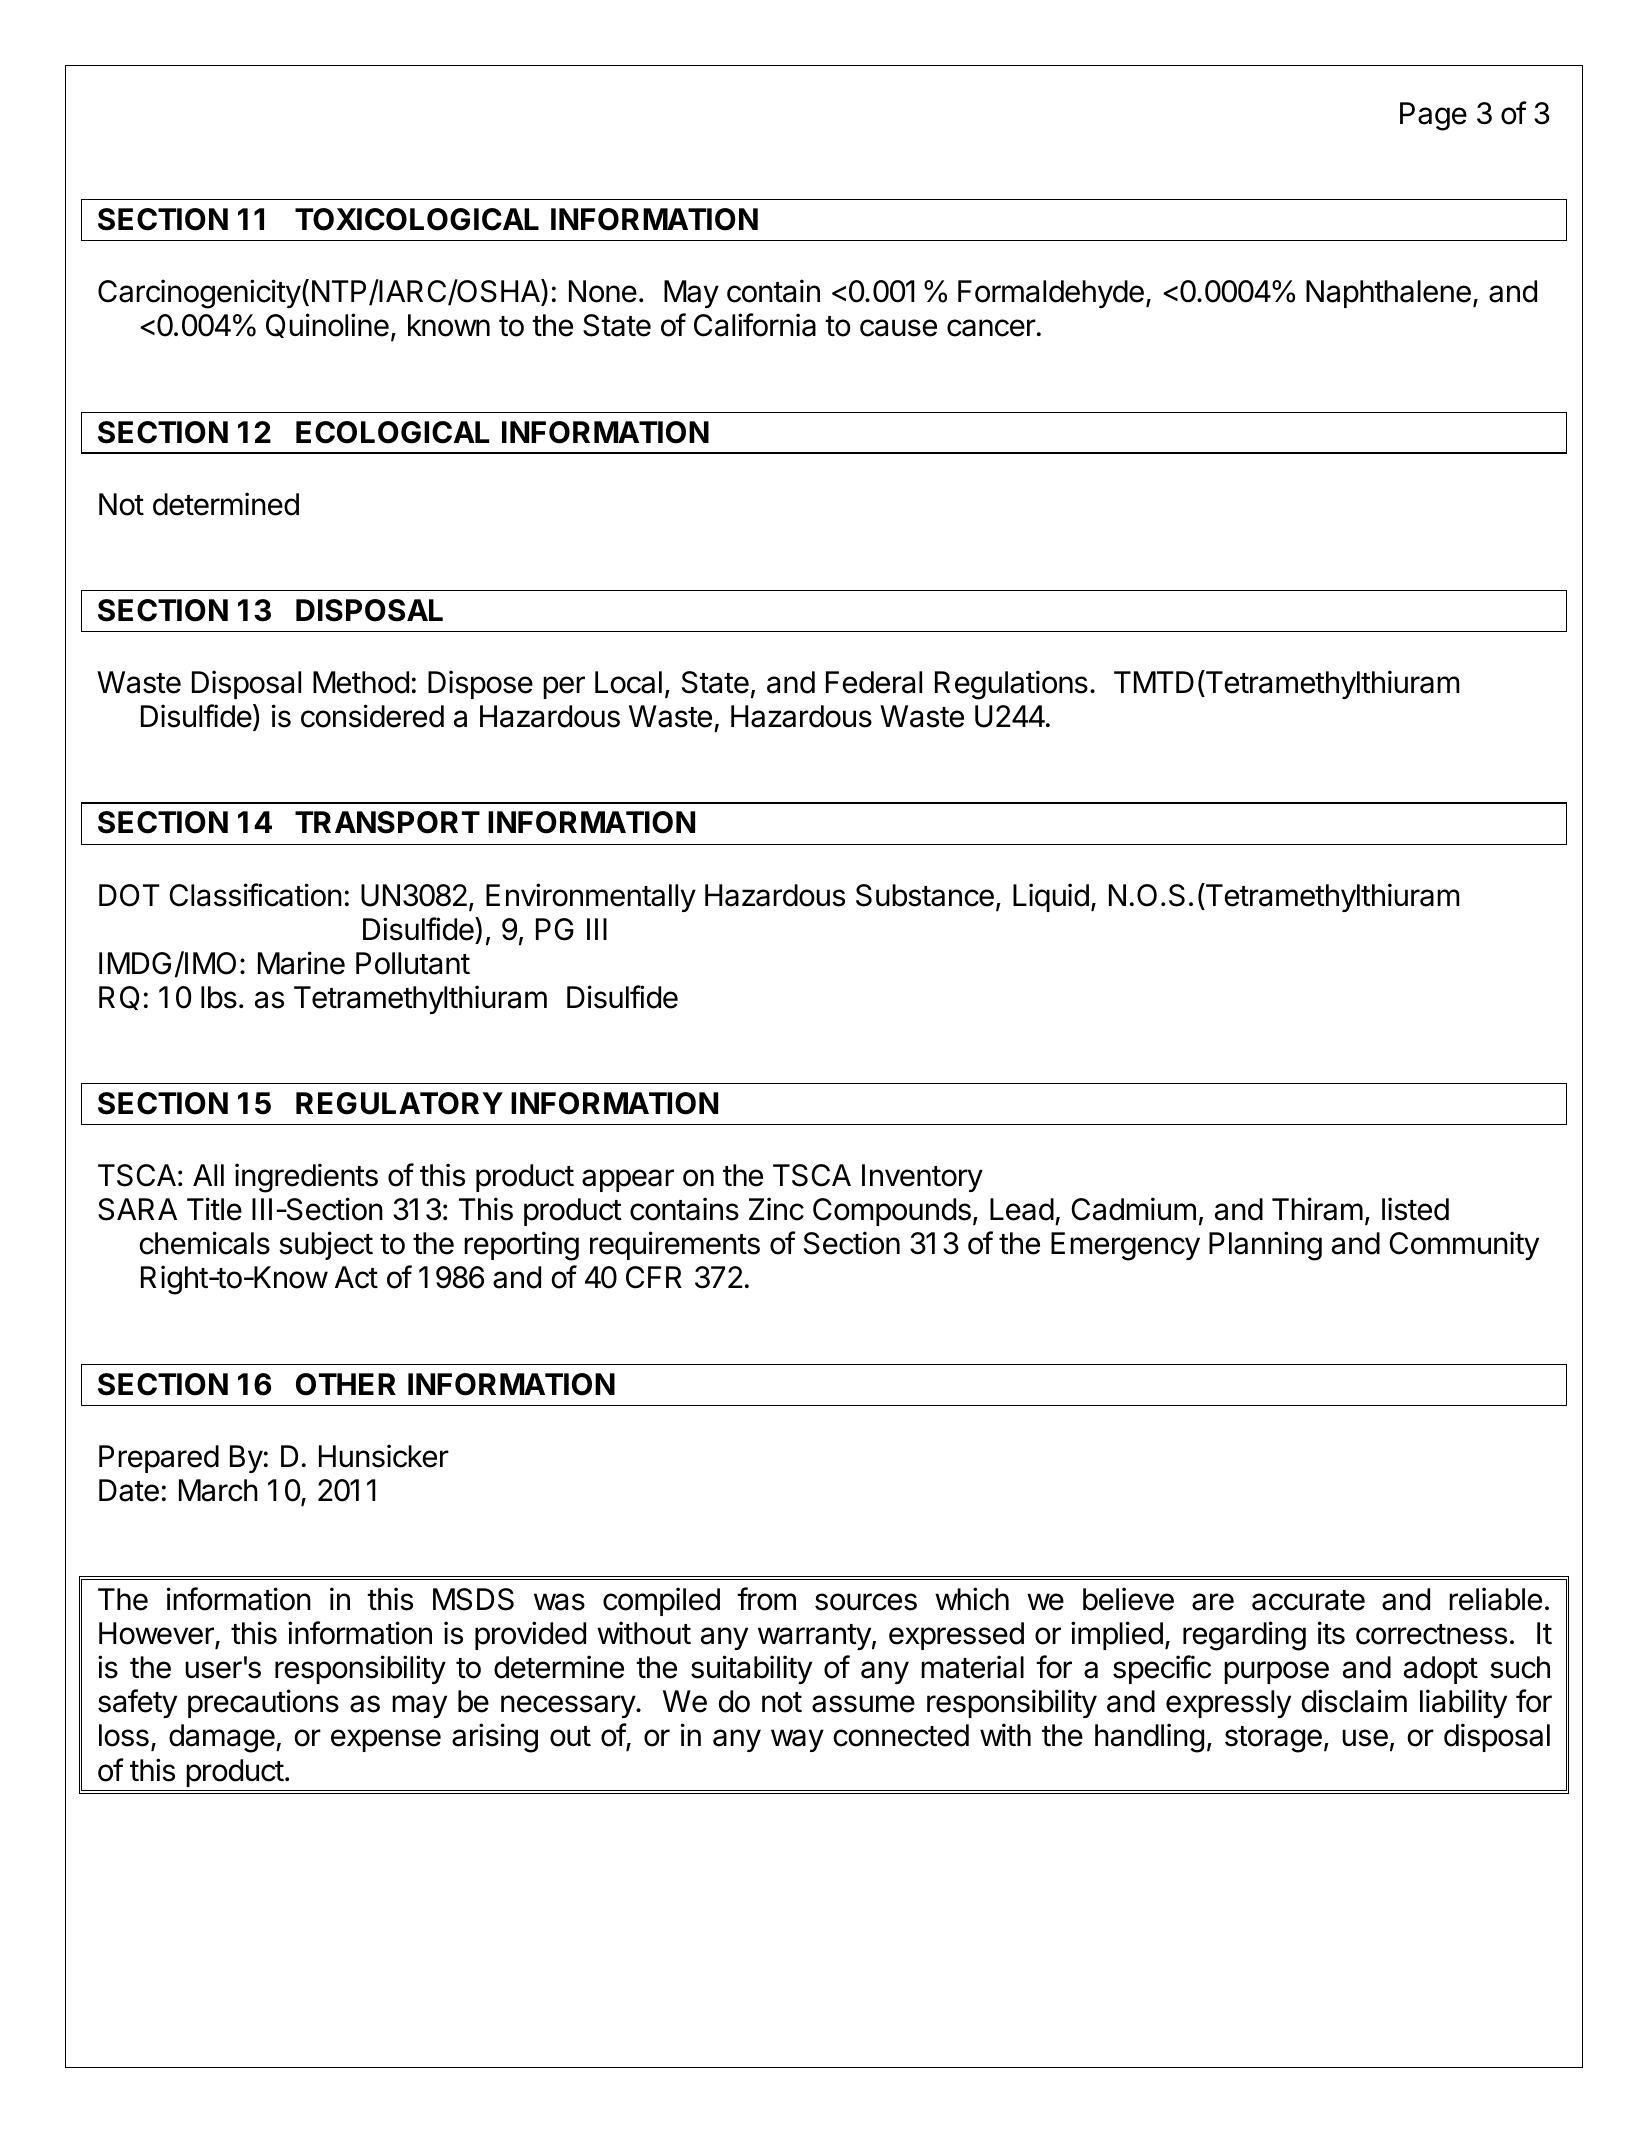 The image size is (1648, 2133). Describe the element at coordinates (301, 963) in the screenshot. I see `Marine` at that location.
